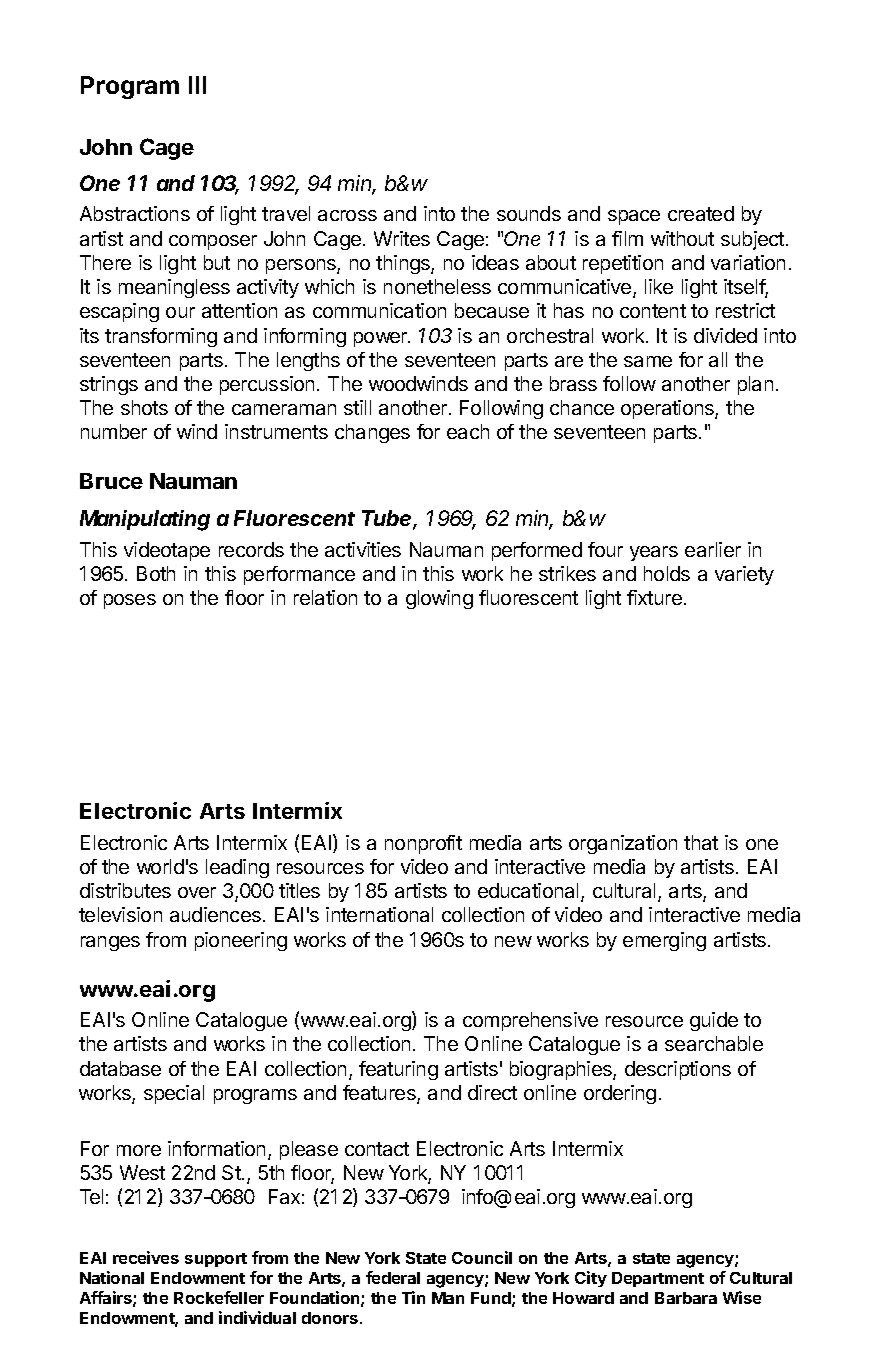  Describe the element at coordinates (144, 407) in the screenshot. I see `shots` at that location.
